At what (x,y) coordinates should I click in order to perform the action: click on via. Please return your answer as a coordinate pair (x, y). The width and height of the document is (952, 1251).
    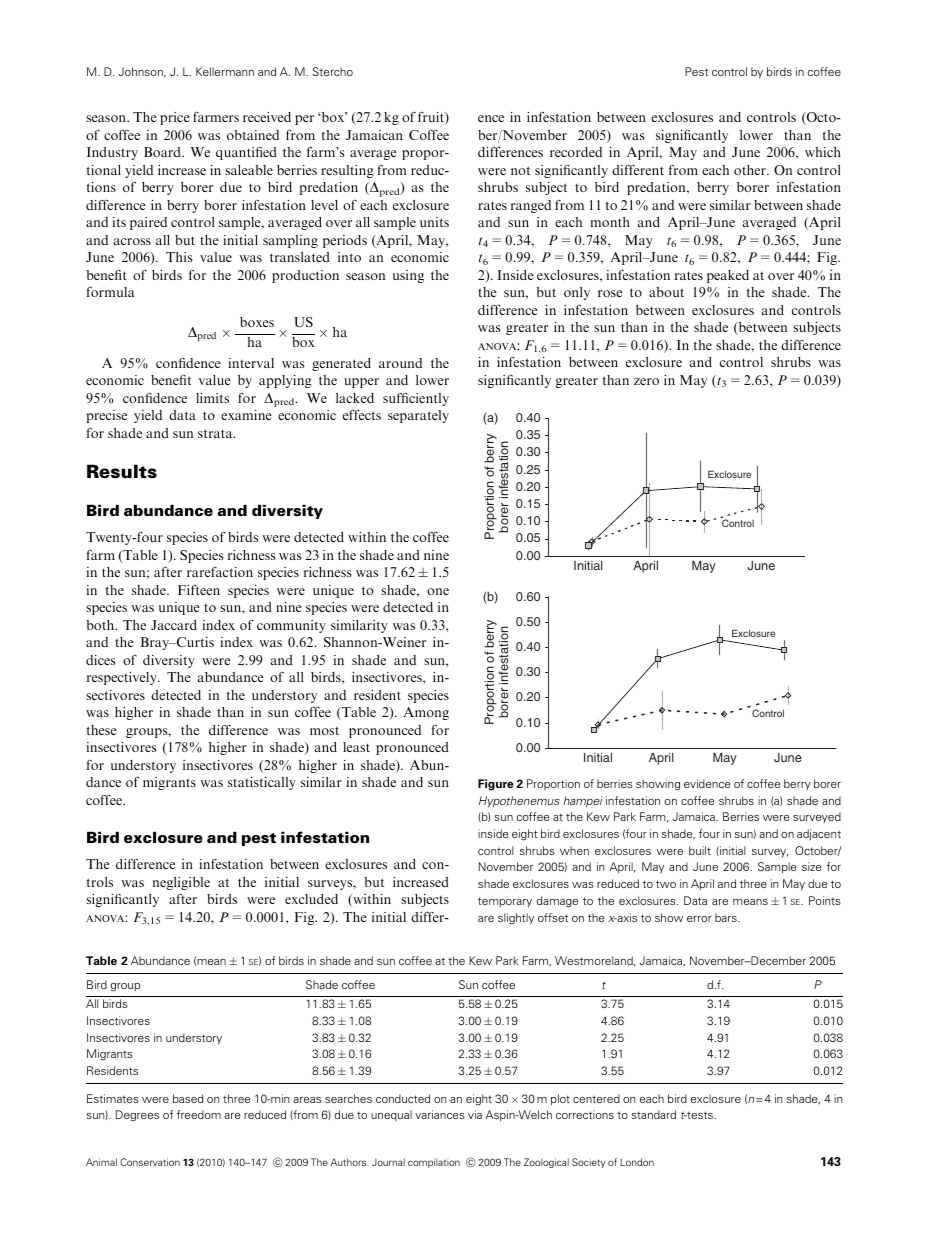
    Looking at the image, I should click on (475, 1114).
